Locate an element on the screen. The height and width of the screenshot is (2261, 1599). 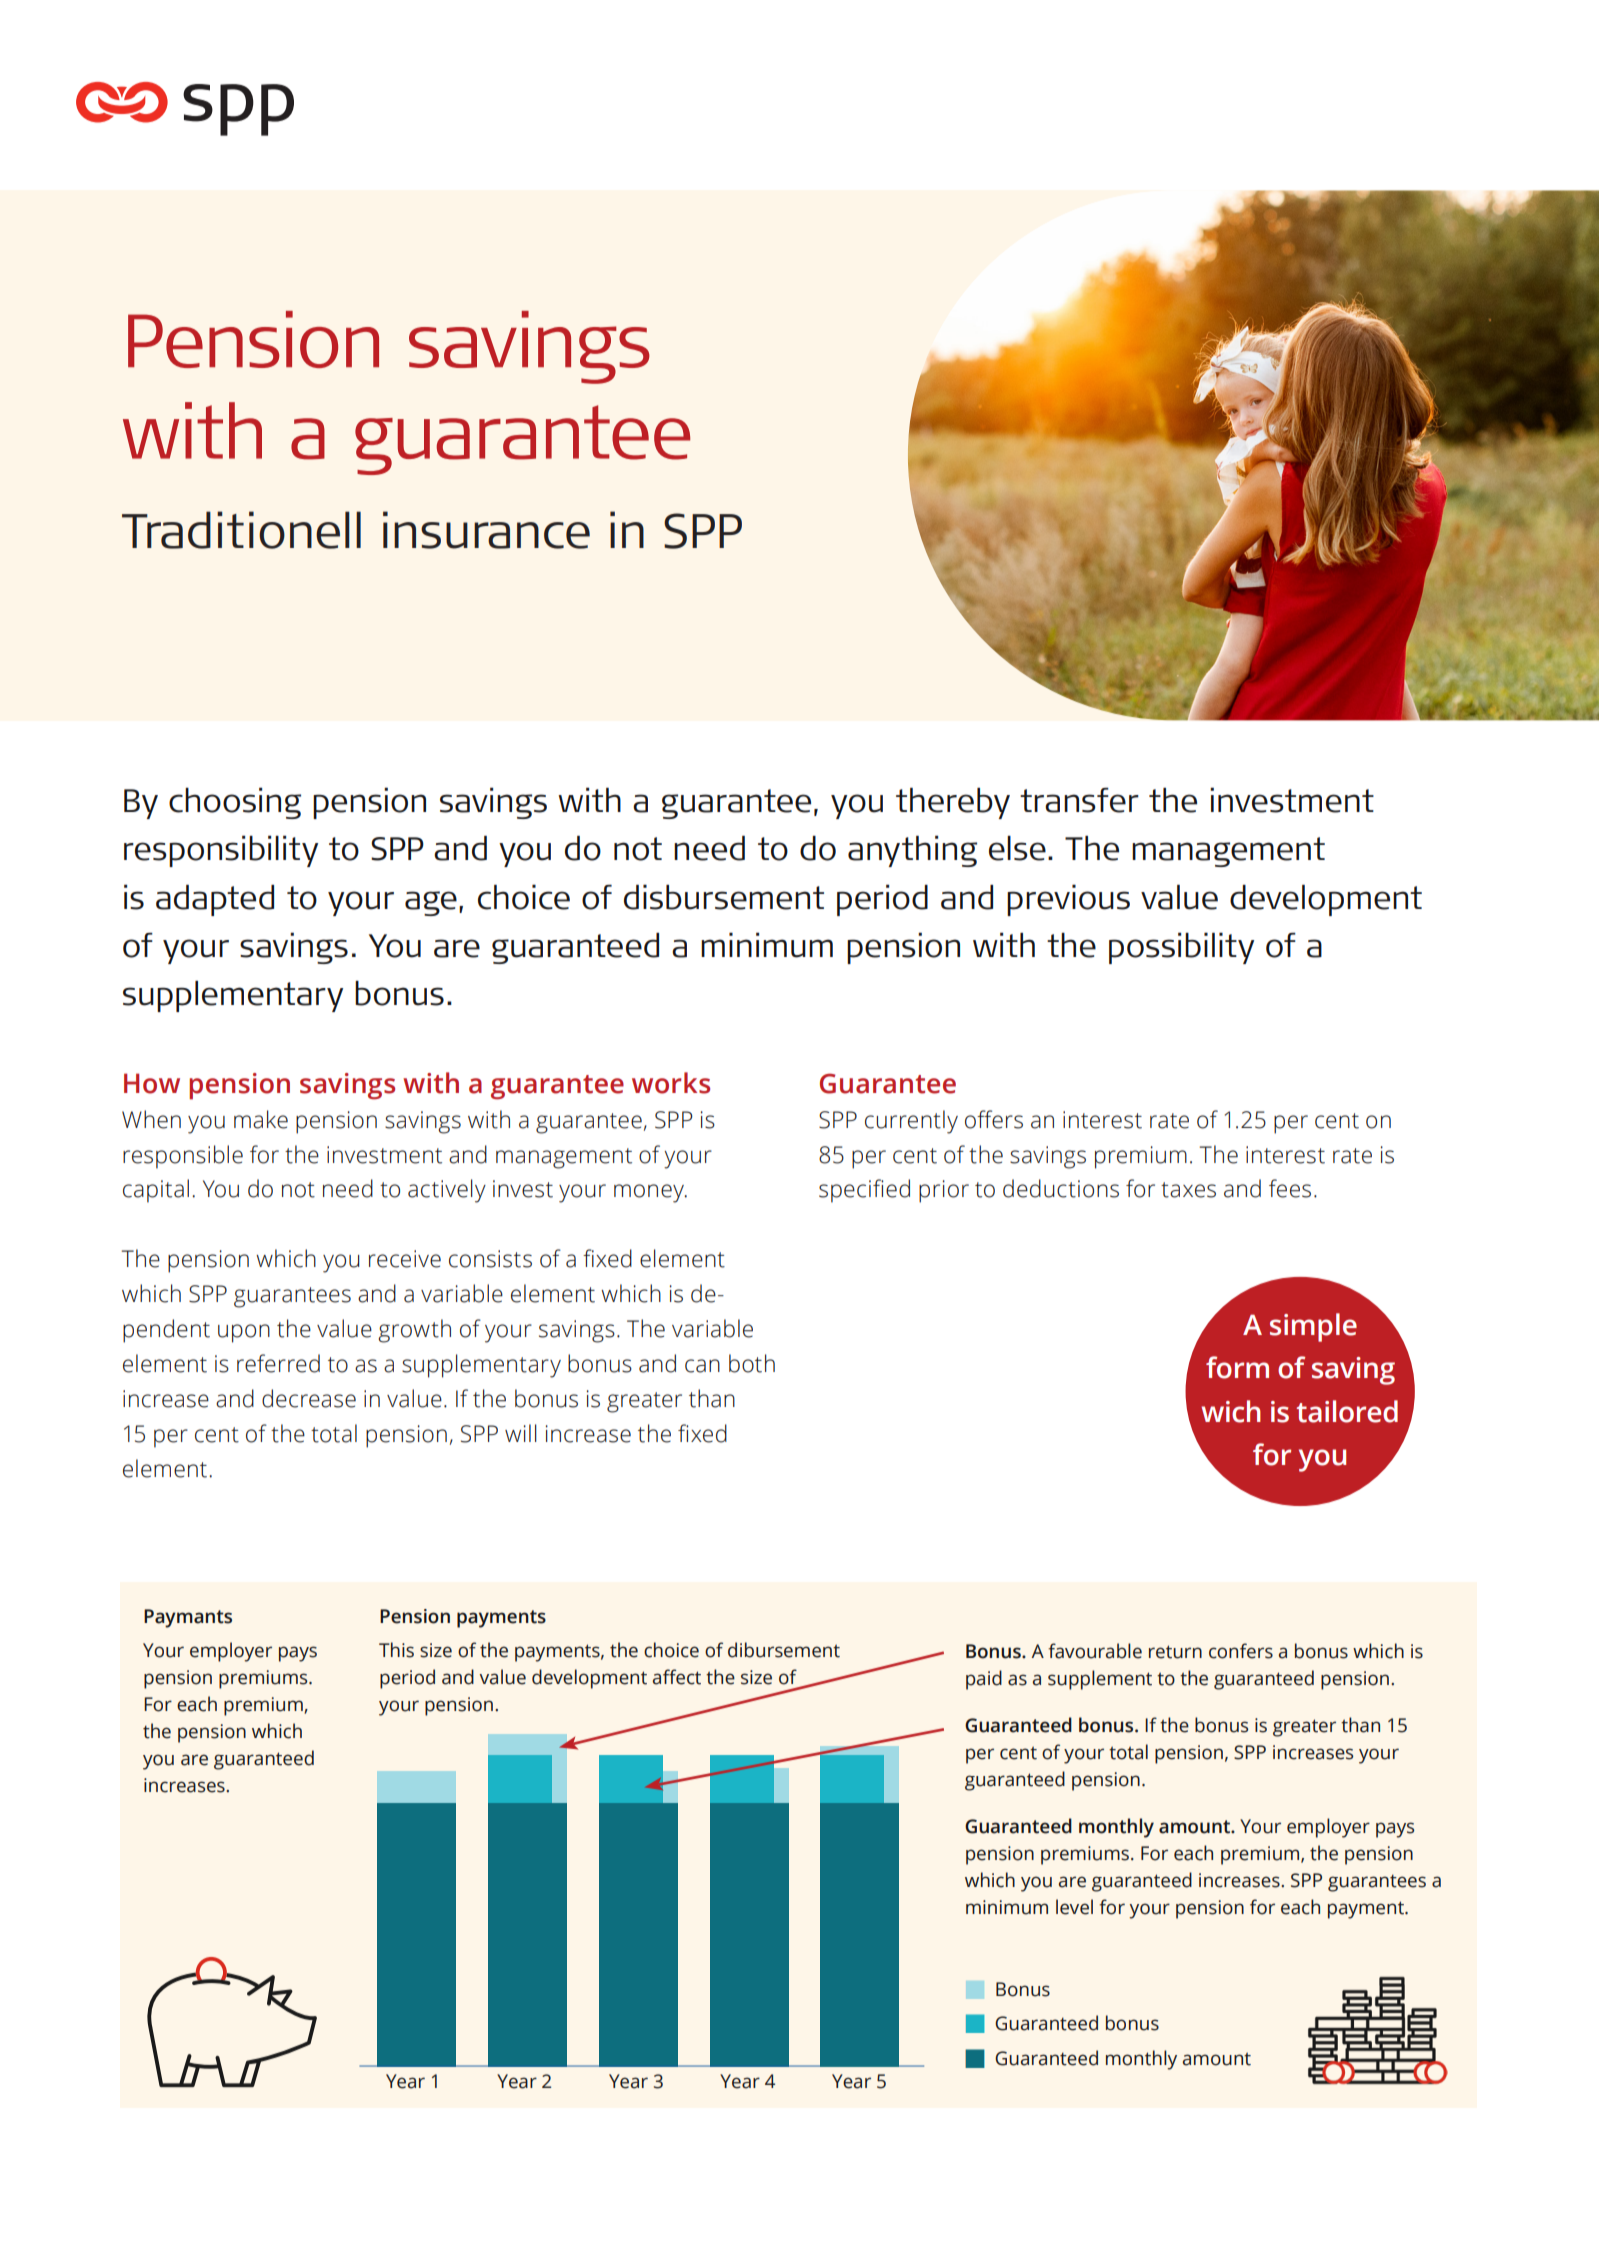
transfer is located at coordinates (1079, 800).
